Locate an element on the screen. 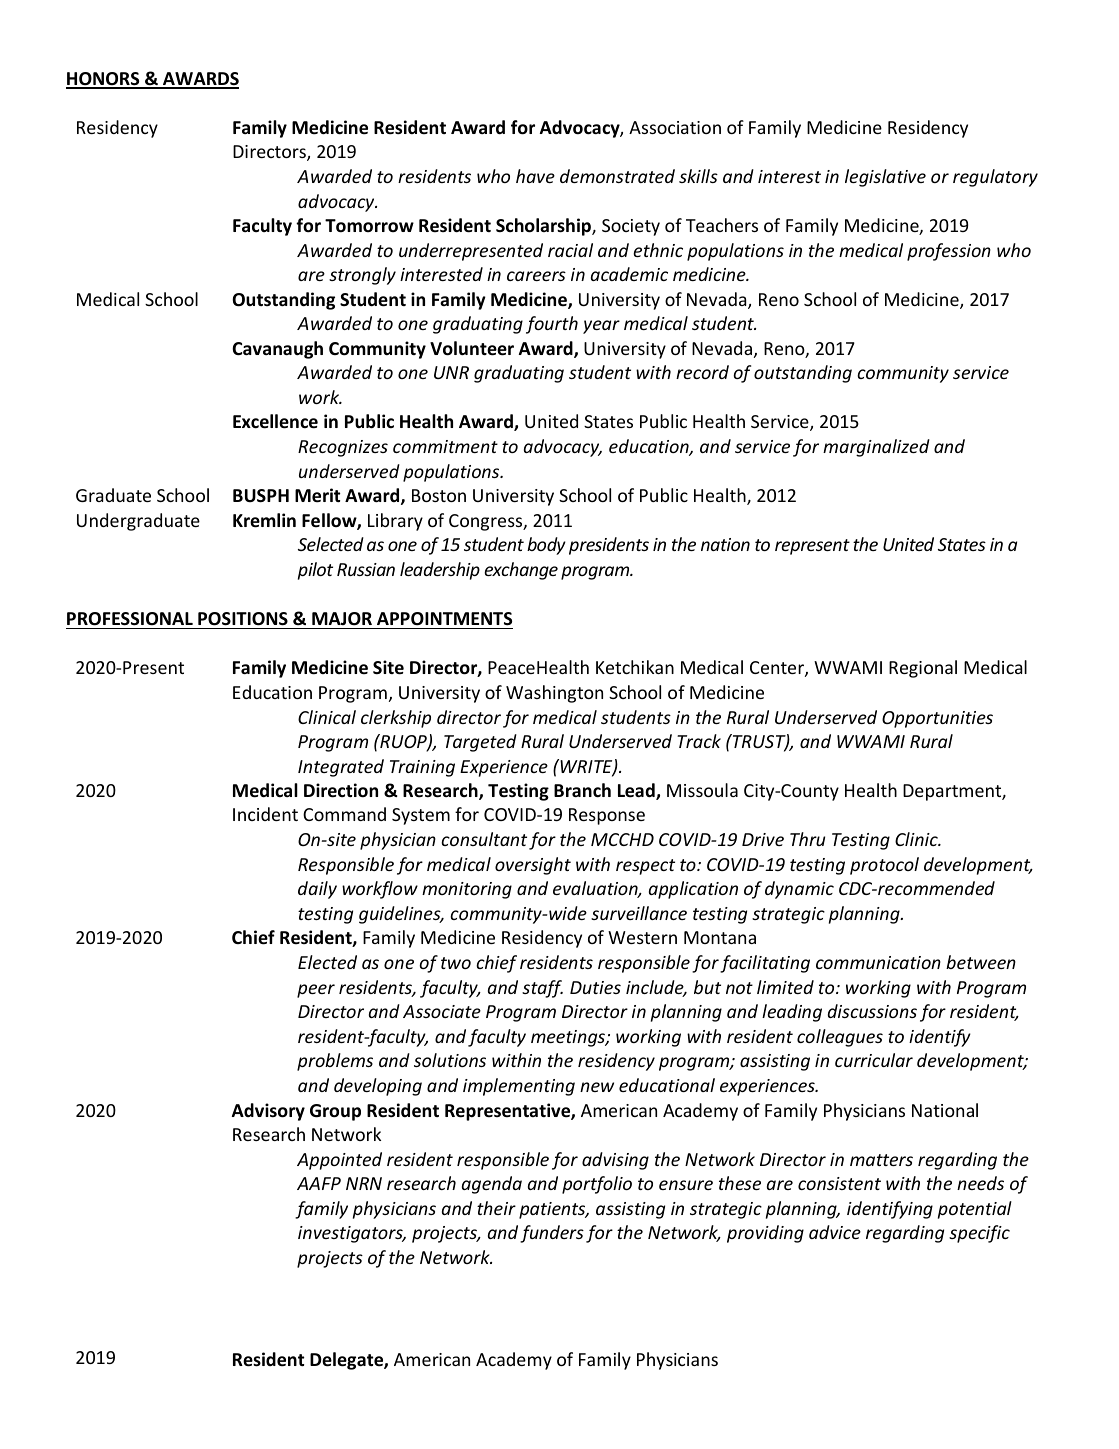  have is located at coordinates (535, 176).
